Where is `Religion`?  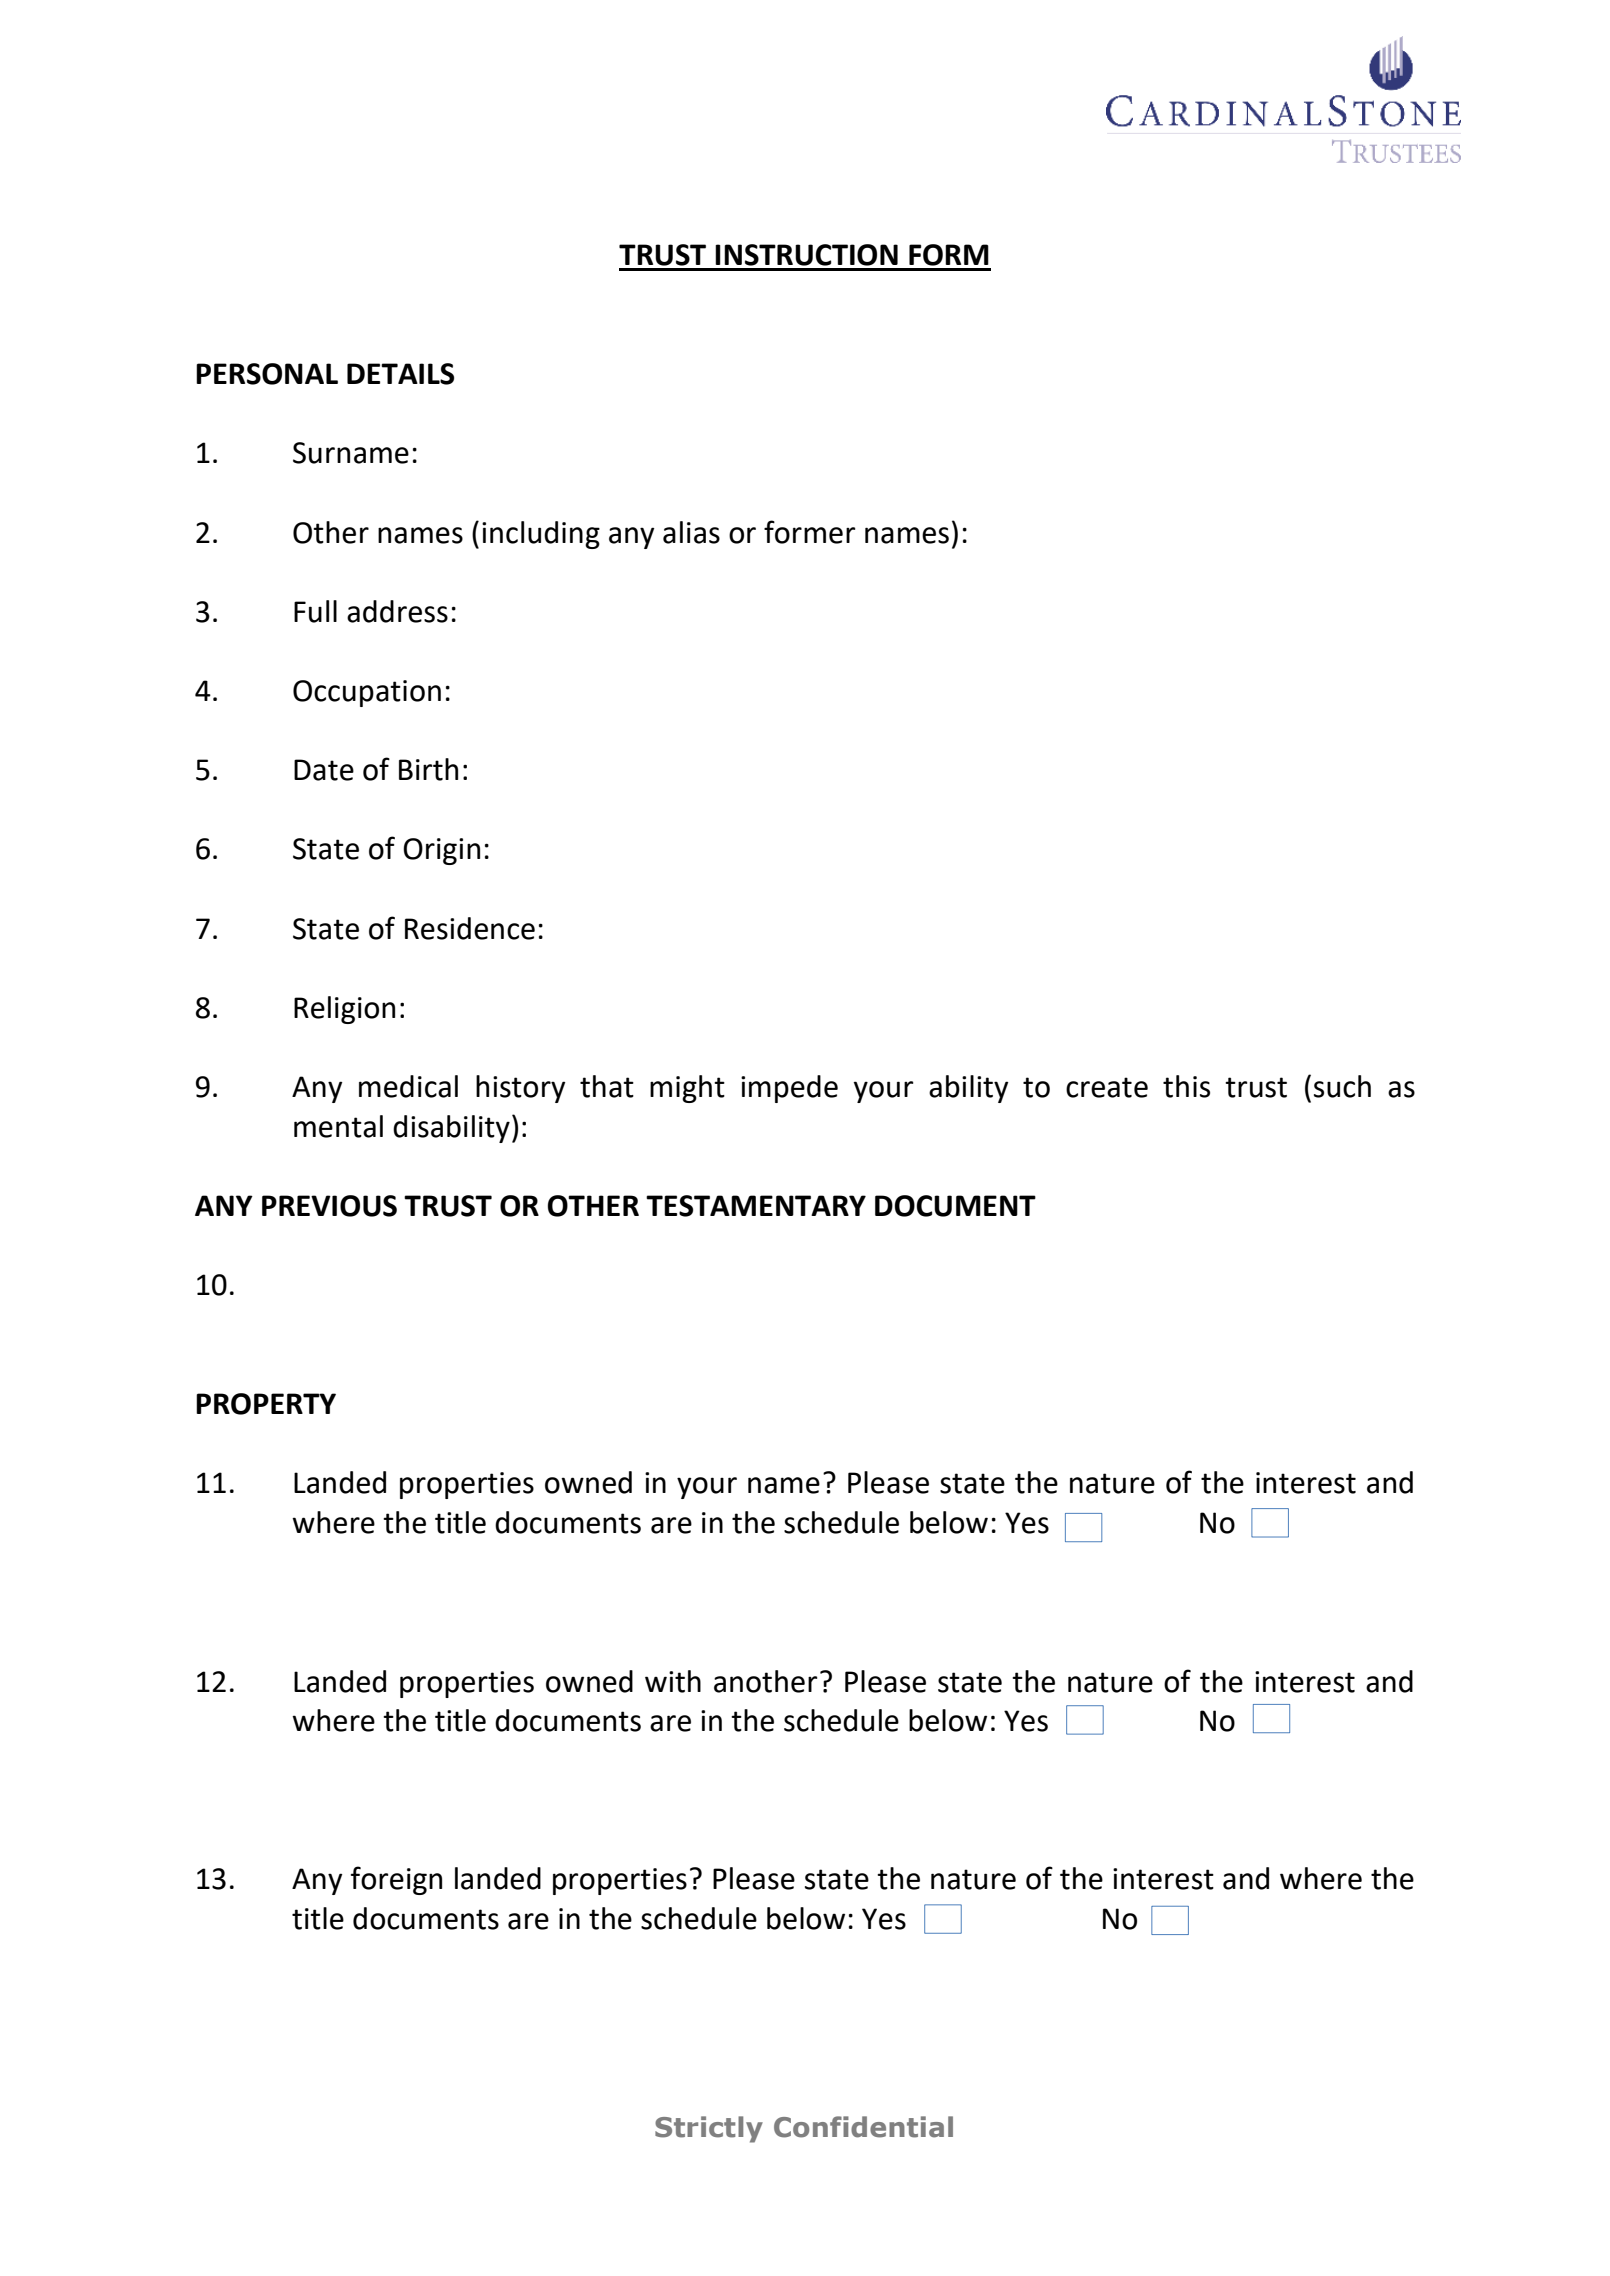
Religion is located at coordinates (344, 1010).
